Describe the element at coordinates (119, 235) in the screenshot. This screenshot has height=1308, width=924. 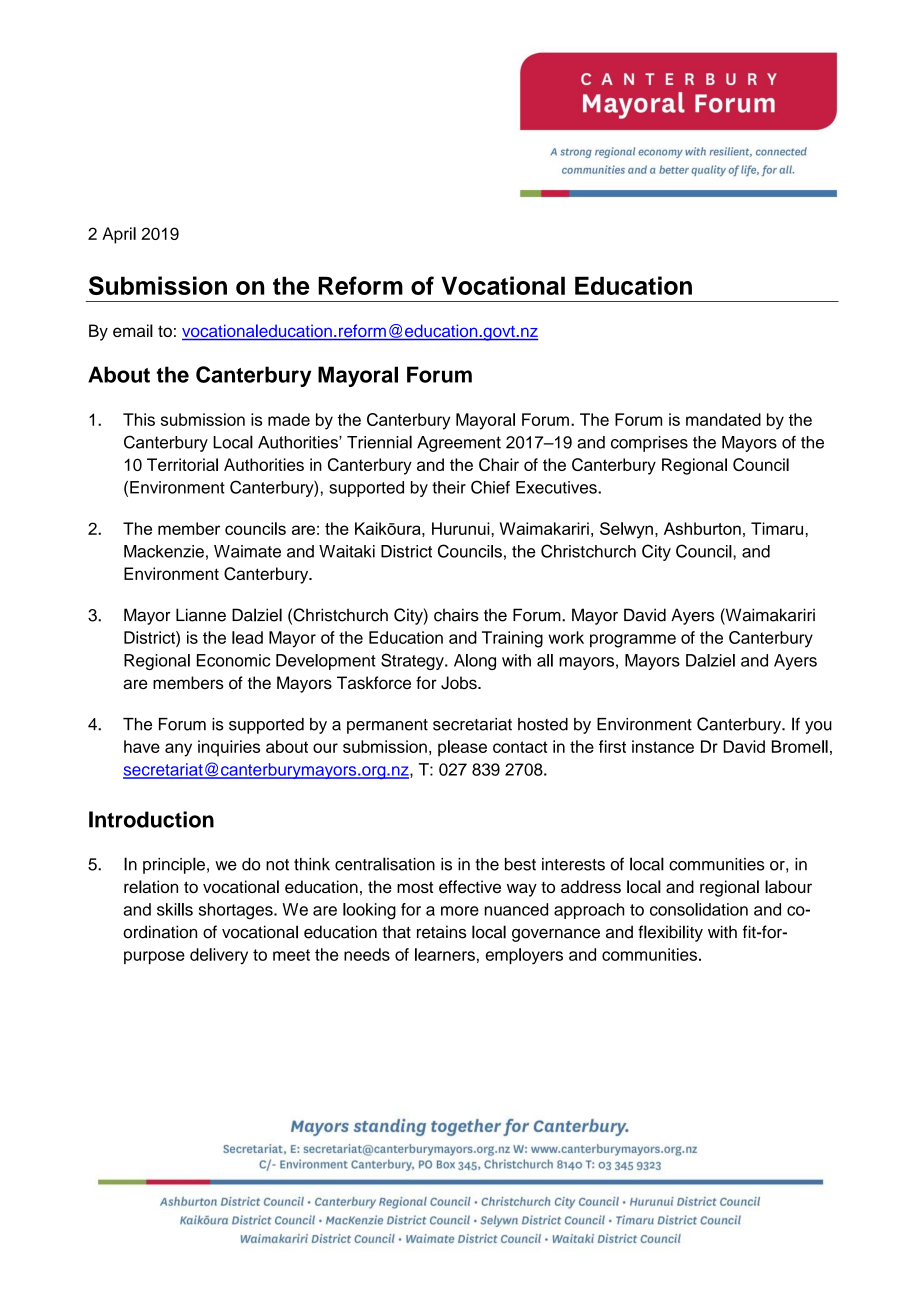
I see `April` at that location.
